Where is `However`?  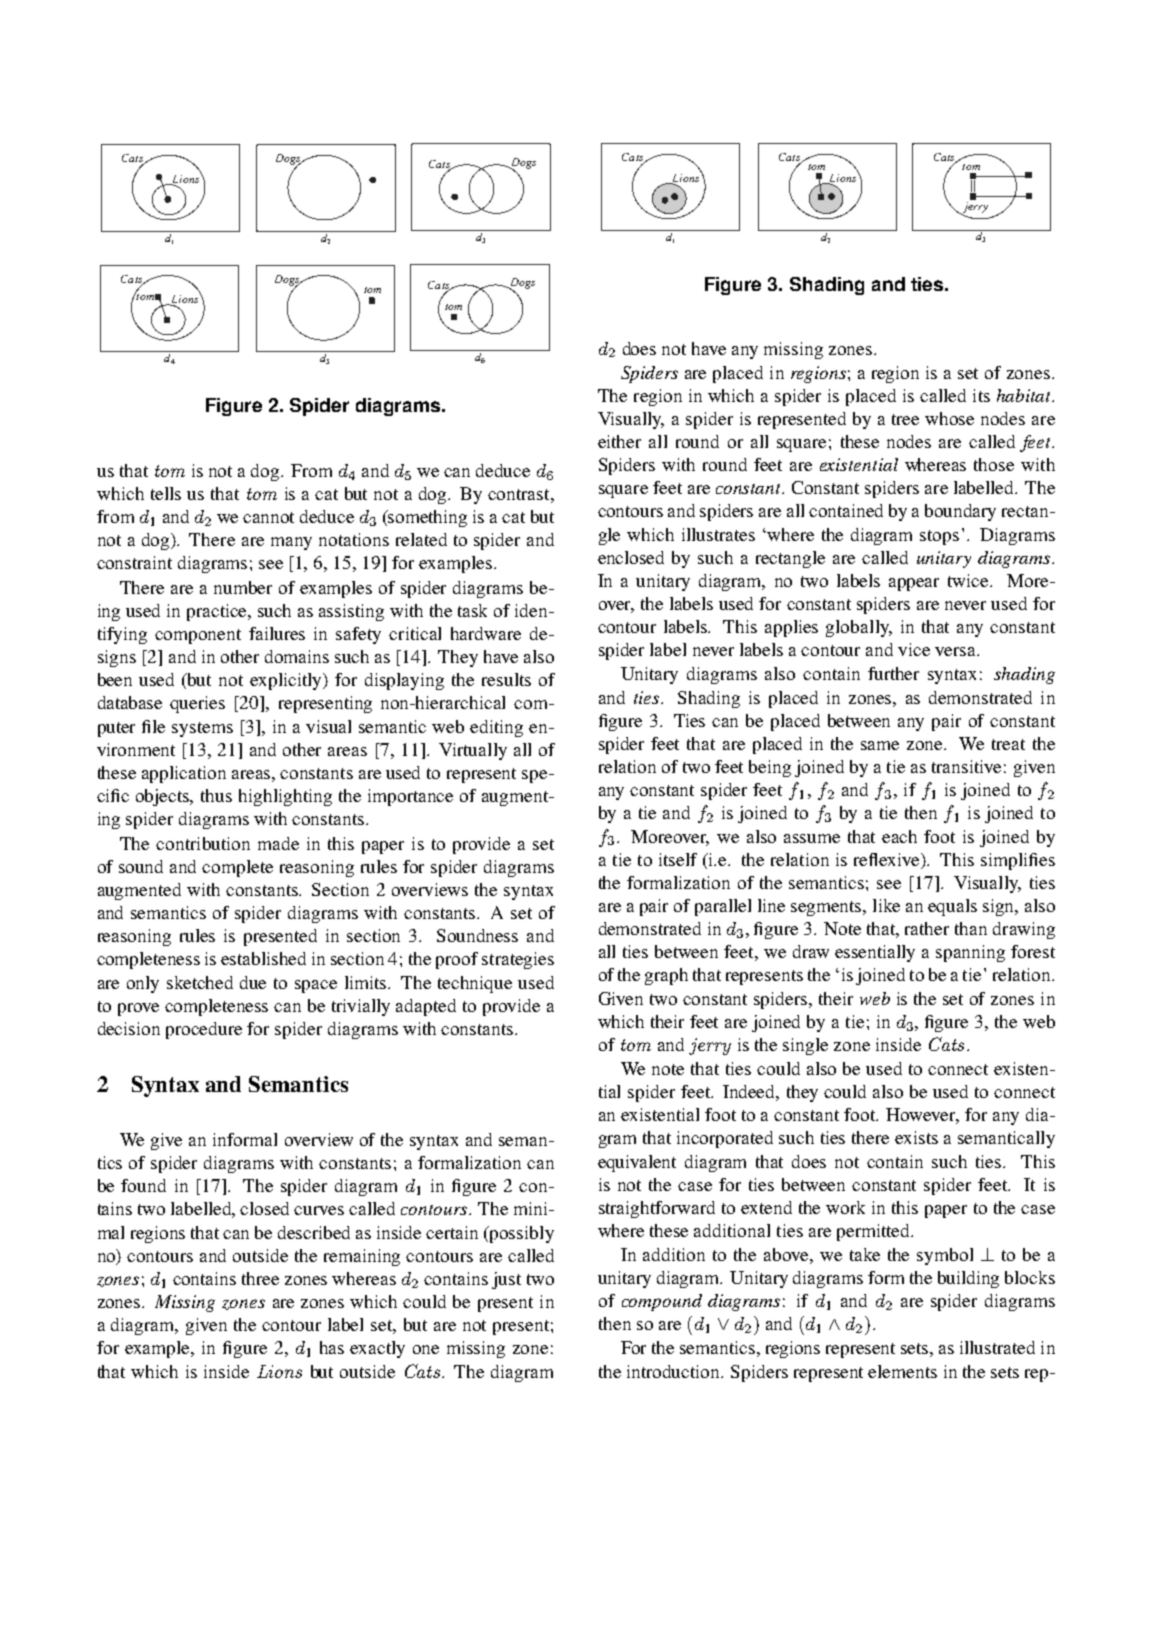 However is located at coordinates (922, 1116).
